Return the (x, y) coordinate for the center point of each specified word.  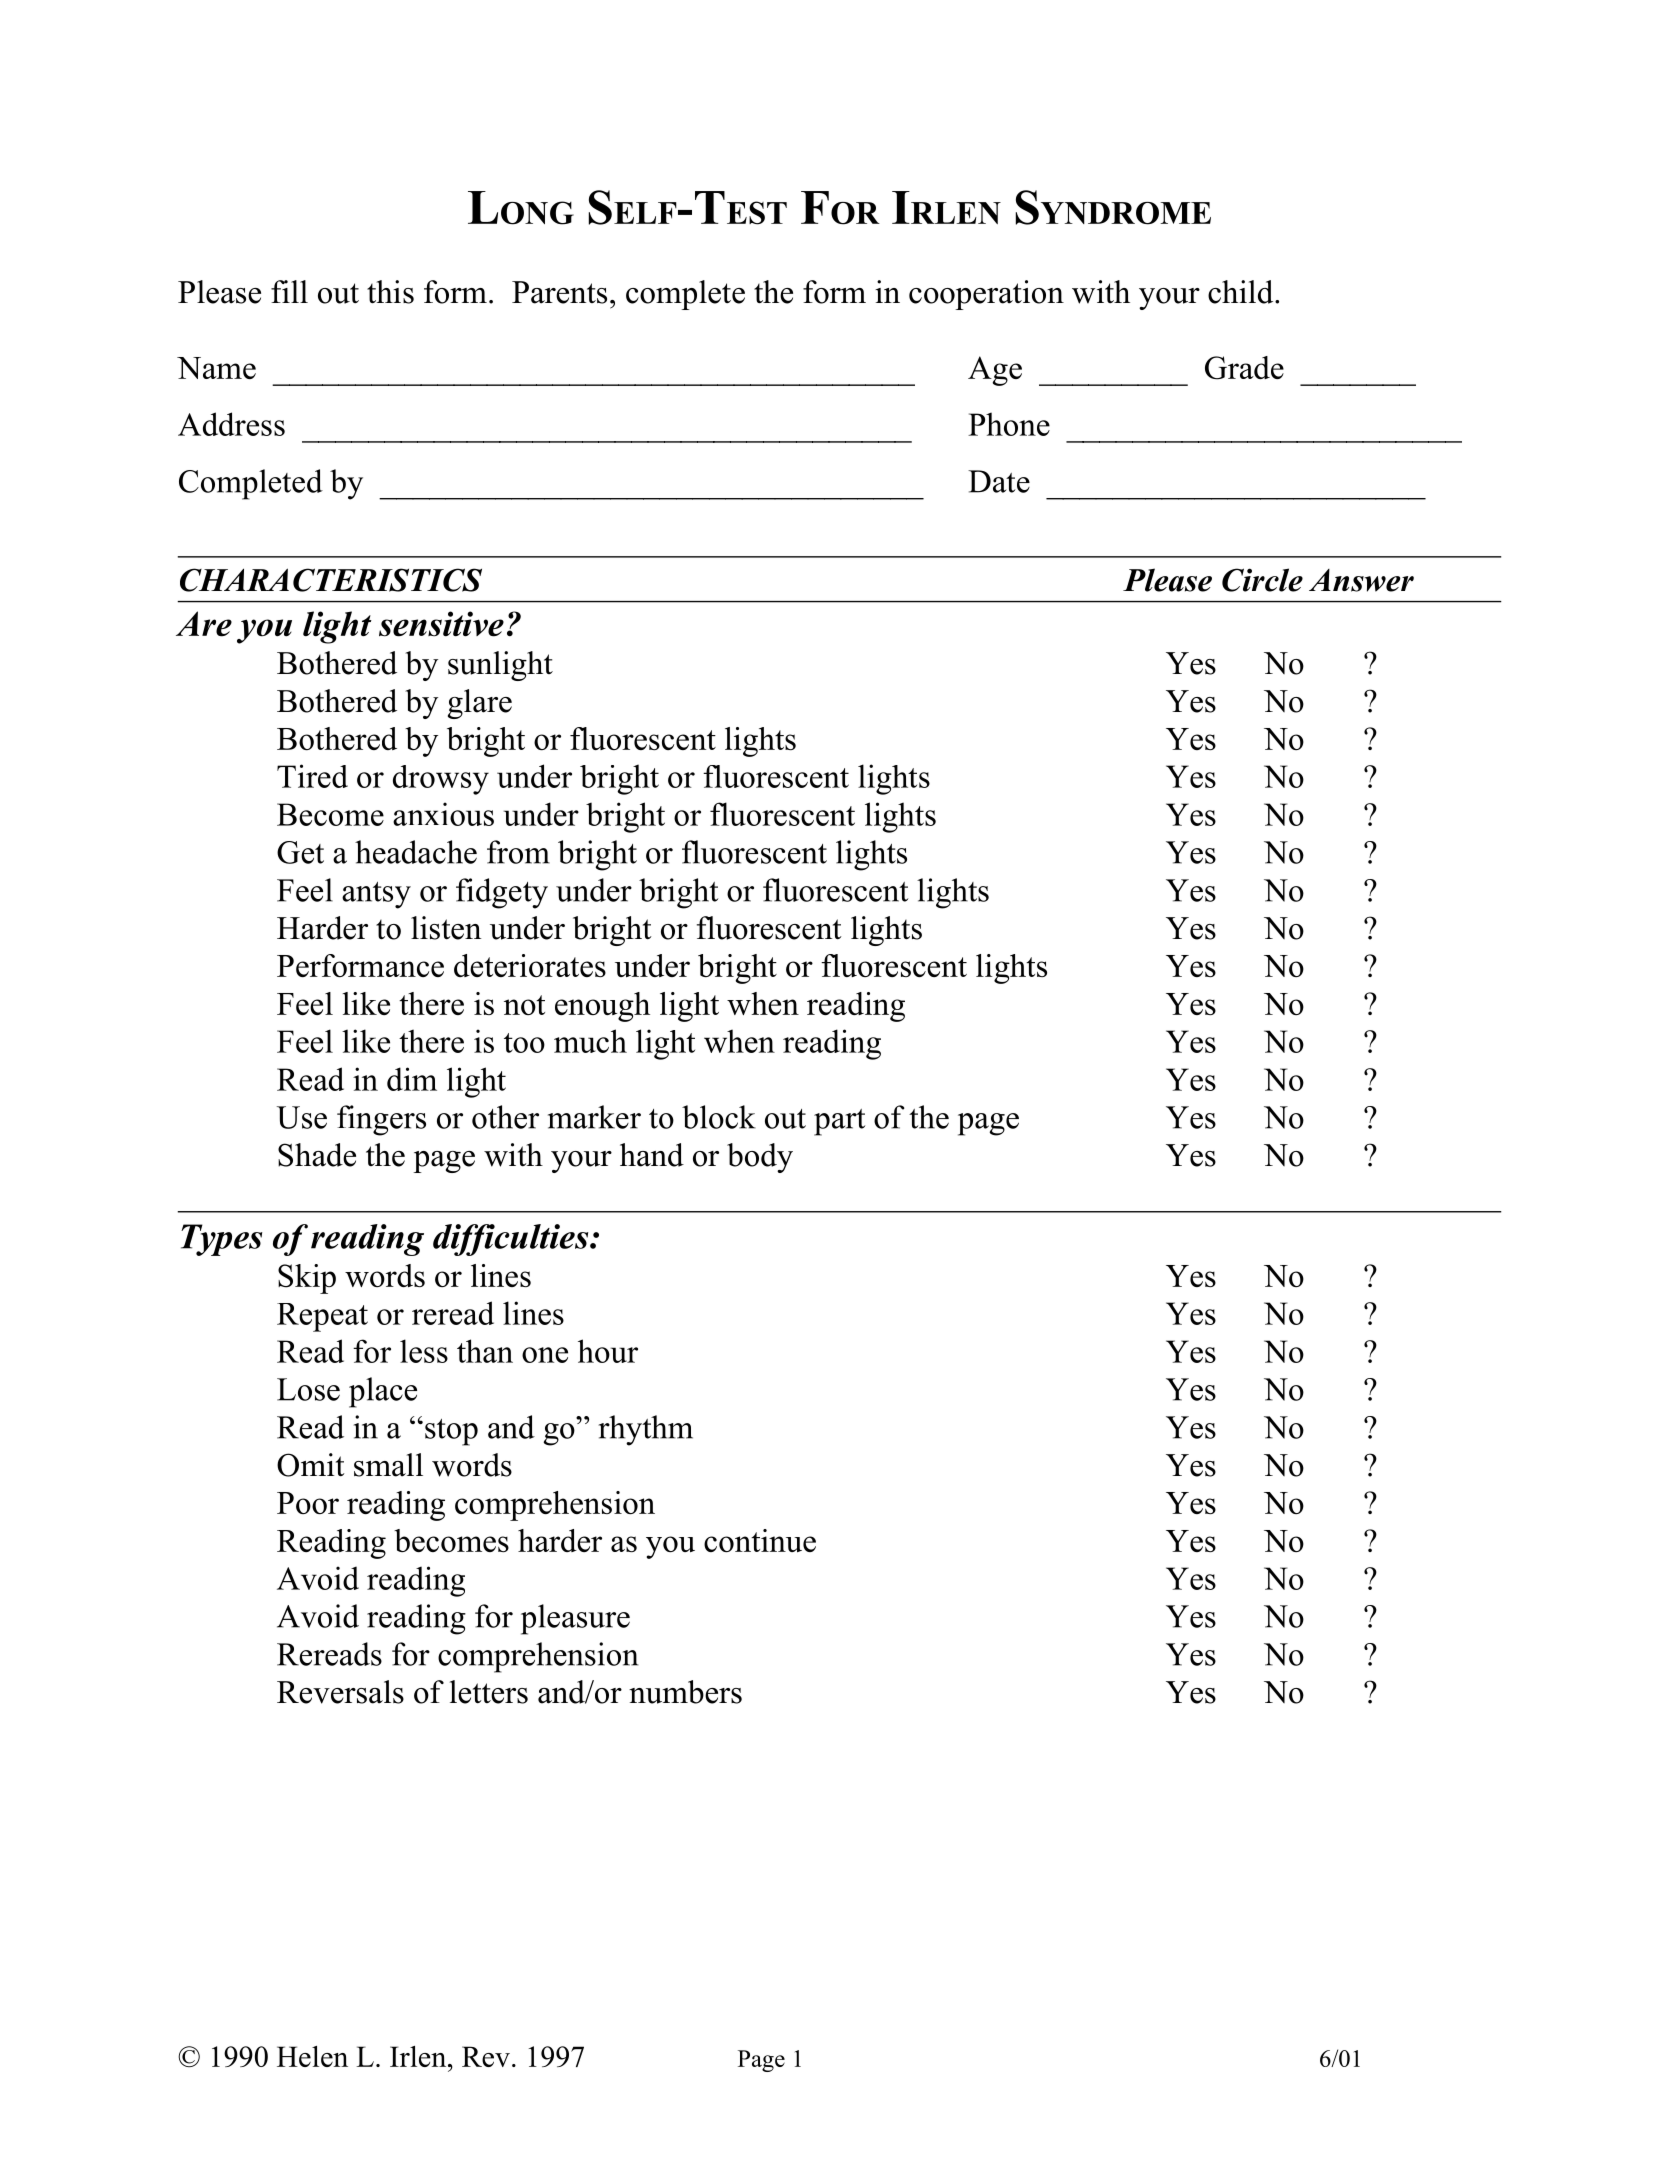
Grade (1244, 368)
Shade (317, 1155)
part (839, 1122)
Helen (312, 2056)
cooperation (986, 295)
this (390, 292)
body (760, 1158)
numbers (685, 1692)
